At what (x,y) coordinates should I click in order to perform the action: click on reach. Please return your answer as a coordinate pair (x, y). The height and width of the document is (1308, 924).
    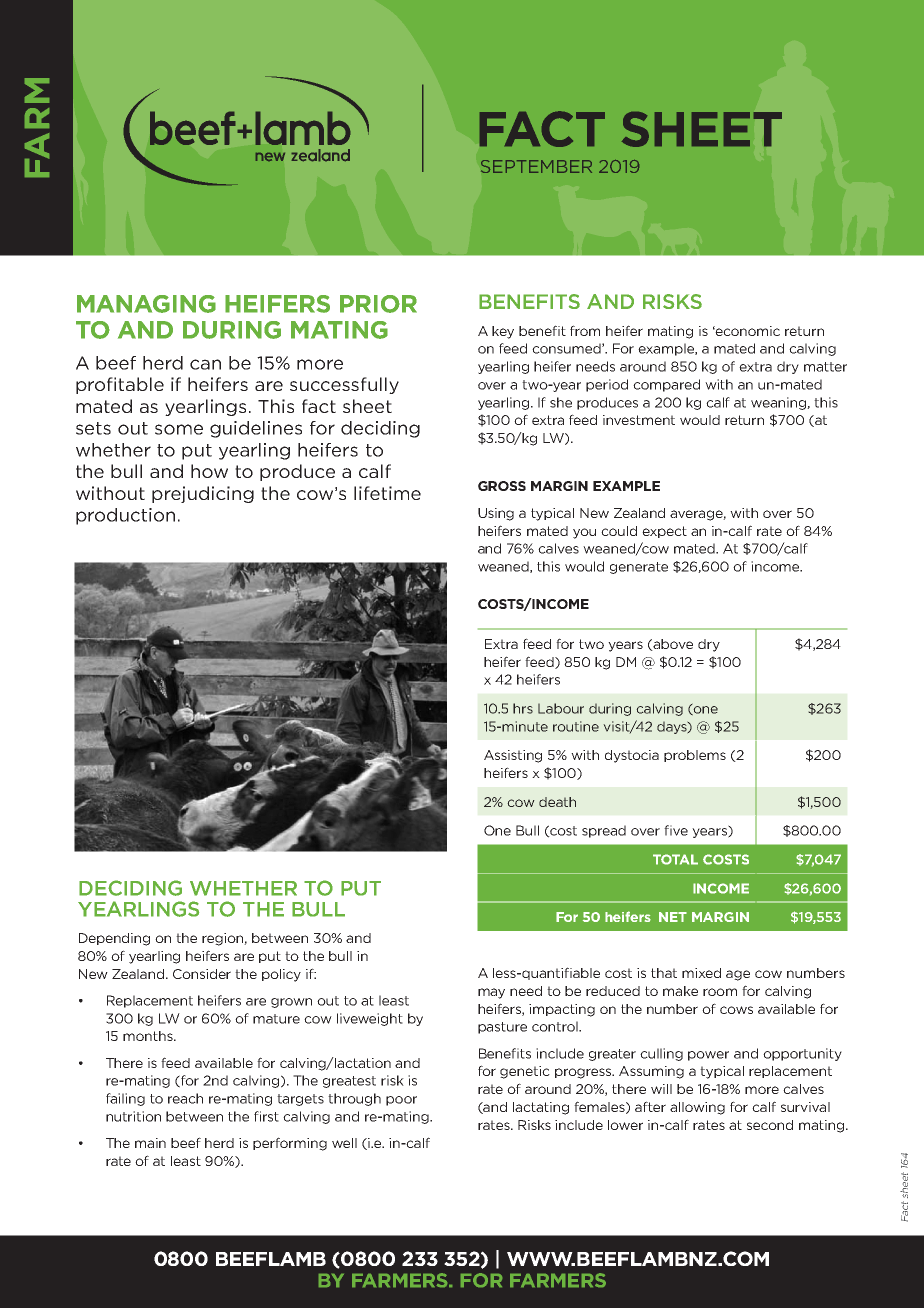
    Looking at the image, I should click on (185, 1098).
